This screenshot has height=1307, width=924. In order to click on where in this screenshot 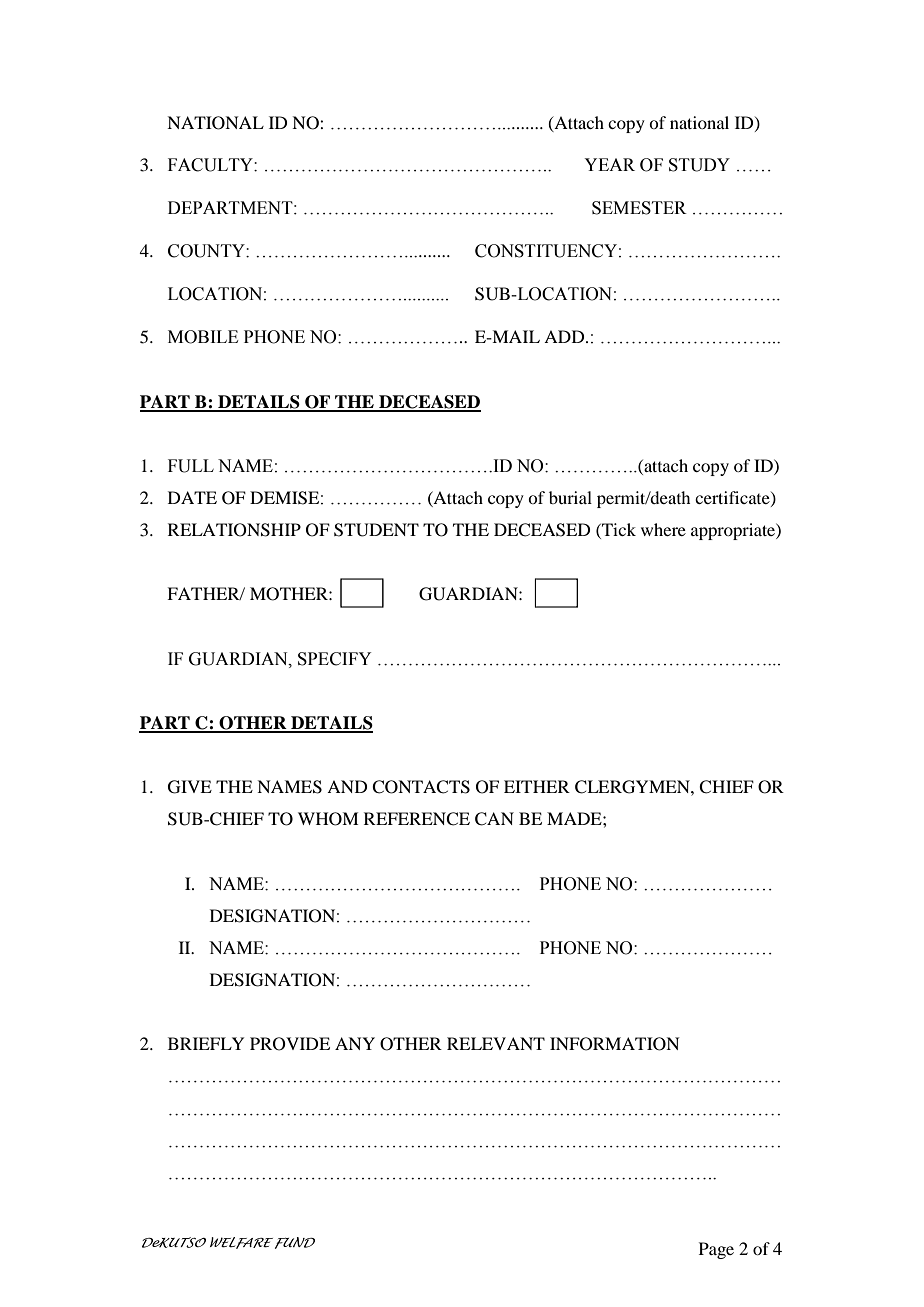, I will do `click(663, 529)`.
